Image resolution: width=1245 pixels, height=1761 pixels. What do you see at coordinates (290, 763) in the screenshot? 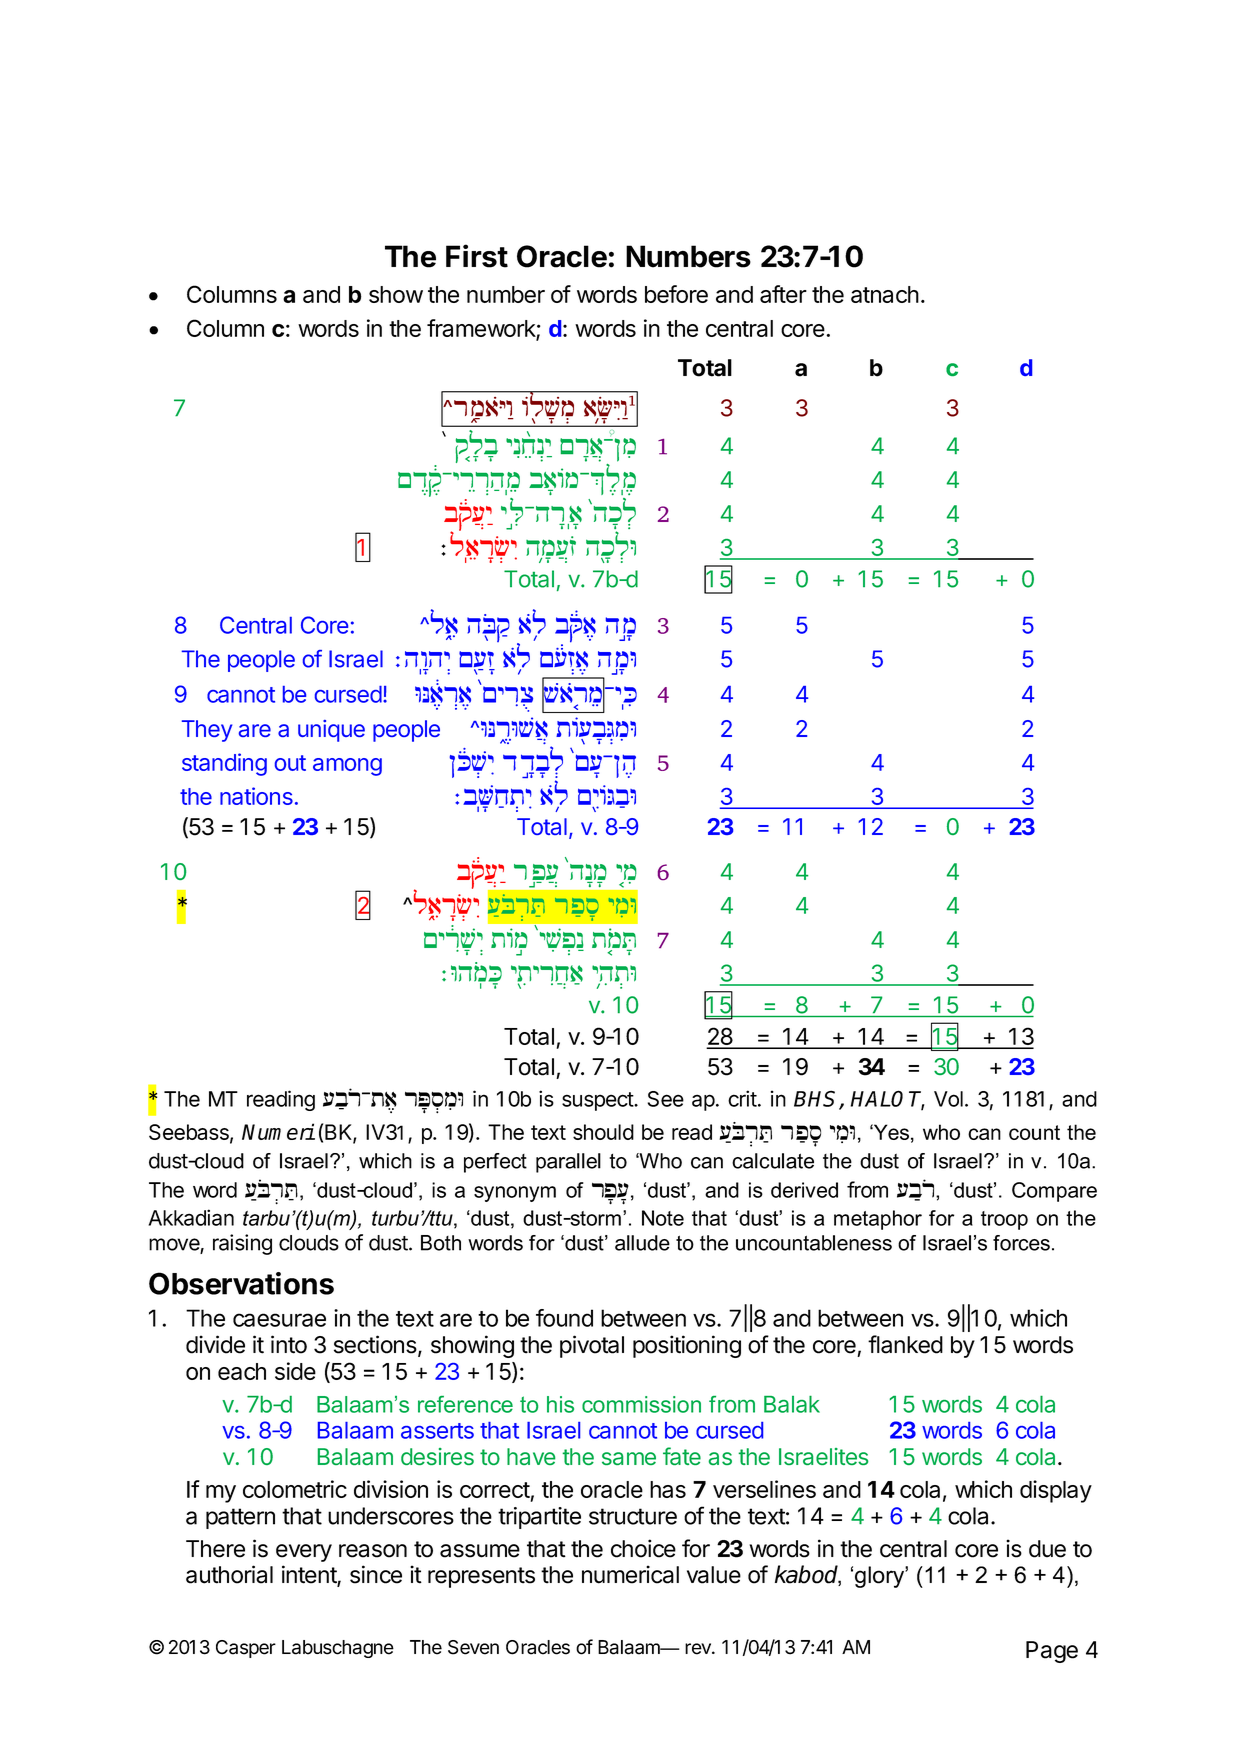
I see `out` at bounding box center [290, 763].
